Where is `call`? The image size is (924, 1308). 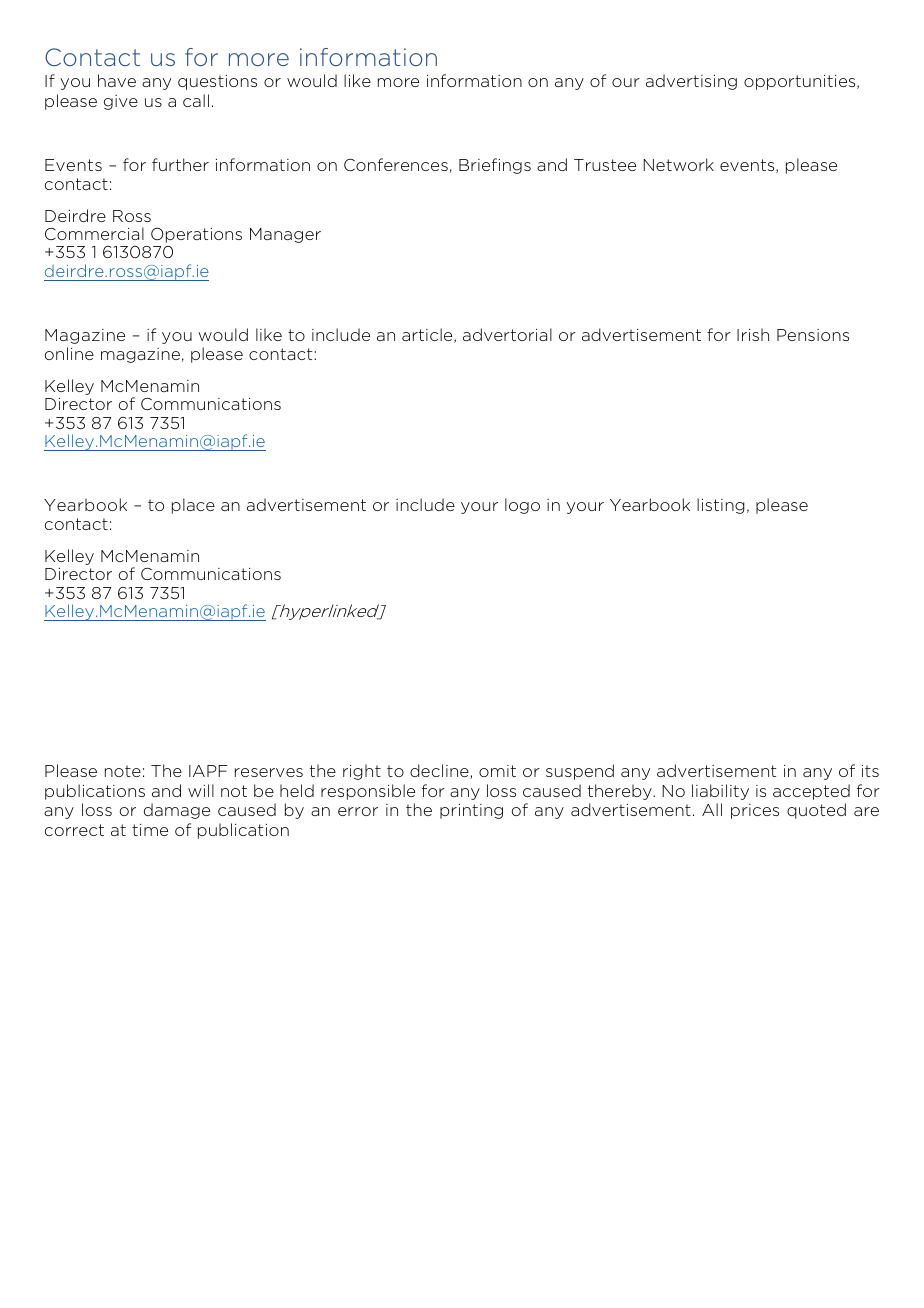
call is located at coordinates (196, 100).
